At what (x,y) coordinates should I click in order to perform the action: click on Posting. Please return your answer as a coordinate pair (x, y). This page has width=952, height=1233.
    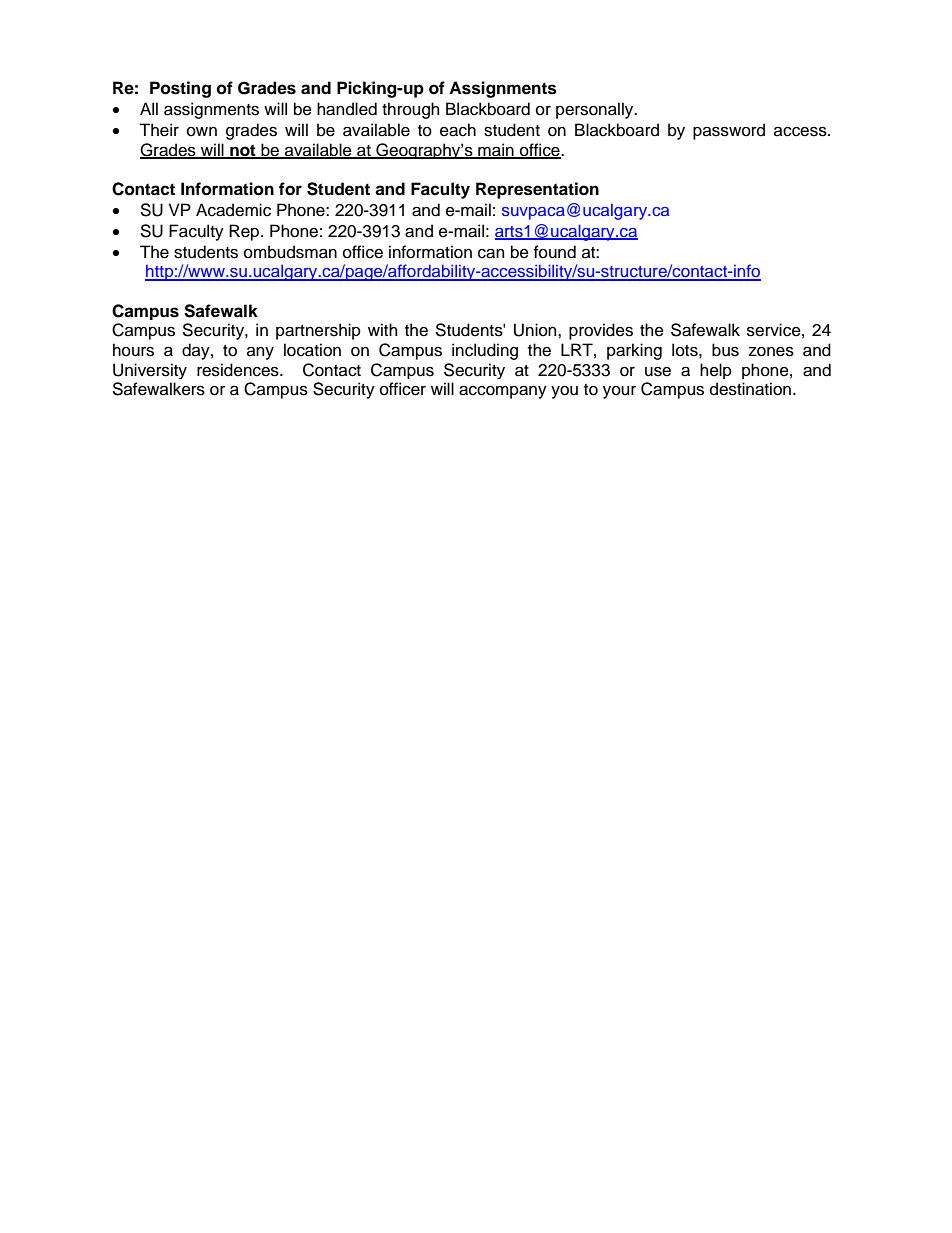
    Looking at the image, I should click on (180, 89).
